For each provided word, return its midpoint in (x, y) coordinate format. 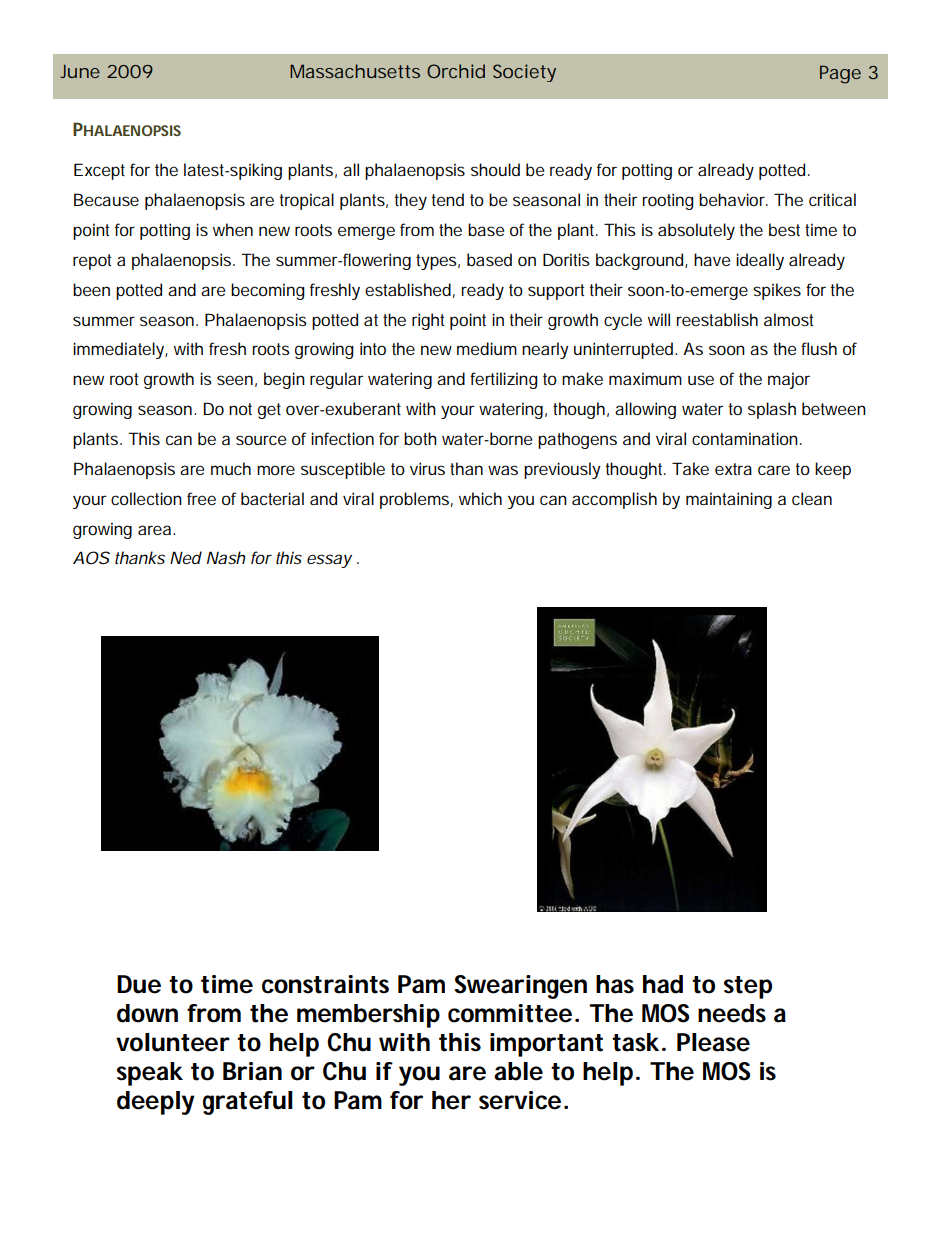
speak (150, 1074)
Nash (226, 557)
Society (524, 73)
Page (840, 74)
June (80, 71)
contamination (745, 438)
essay (329, 561)
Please (713, 1042)
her (451, 1100)
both (420, 438)
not (240, 409)
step (748, 987)
